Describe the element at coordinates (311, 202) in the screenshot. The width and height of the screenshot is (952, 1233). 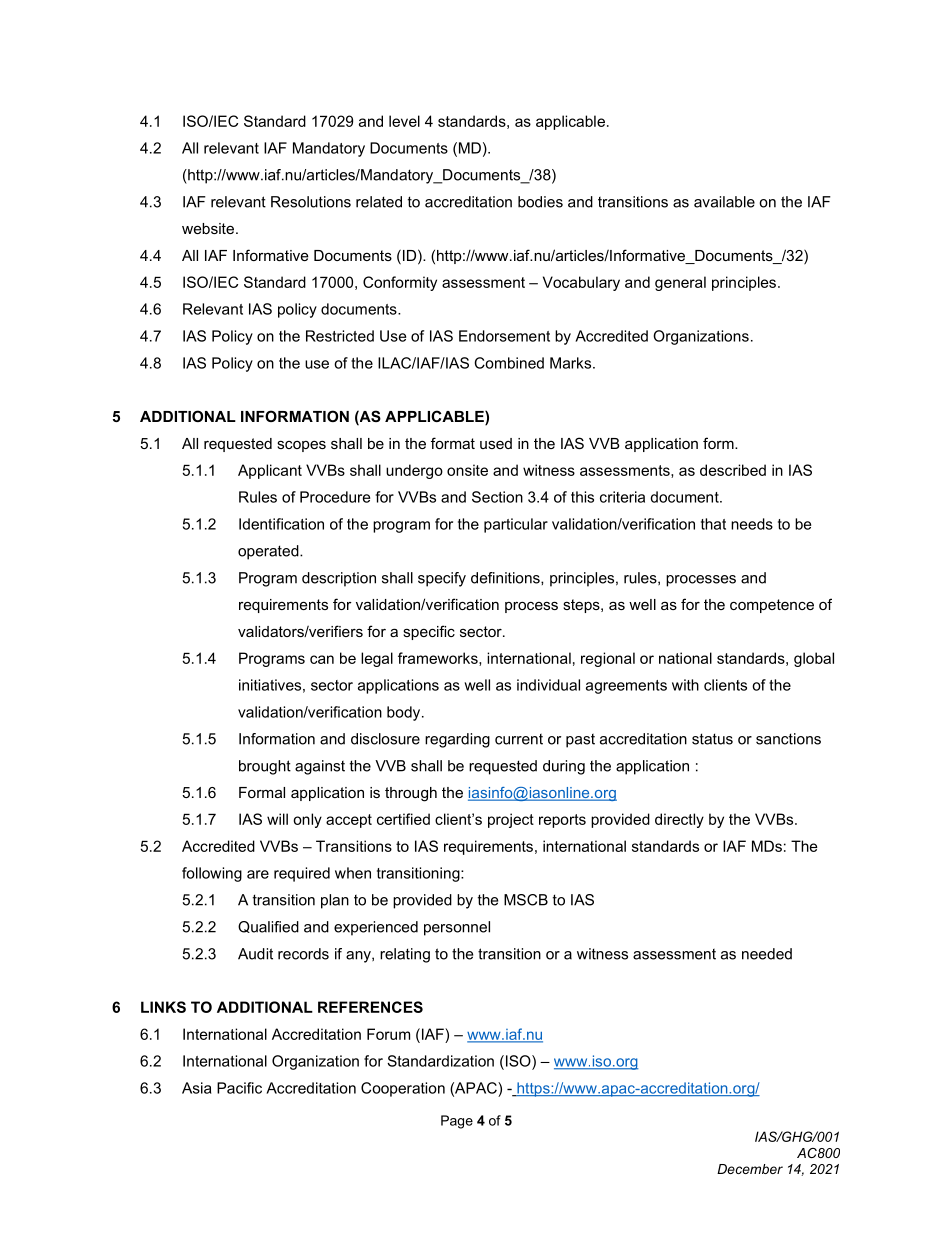
I see `Resolutions` at that location.
